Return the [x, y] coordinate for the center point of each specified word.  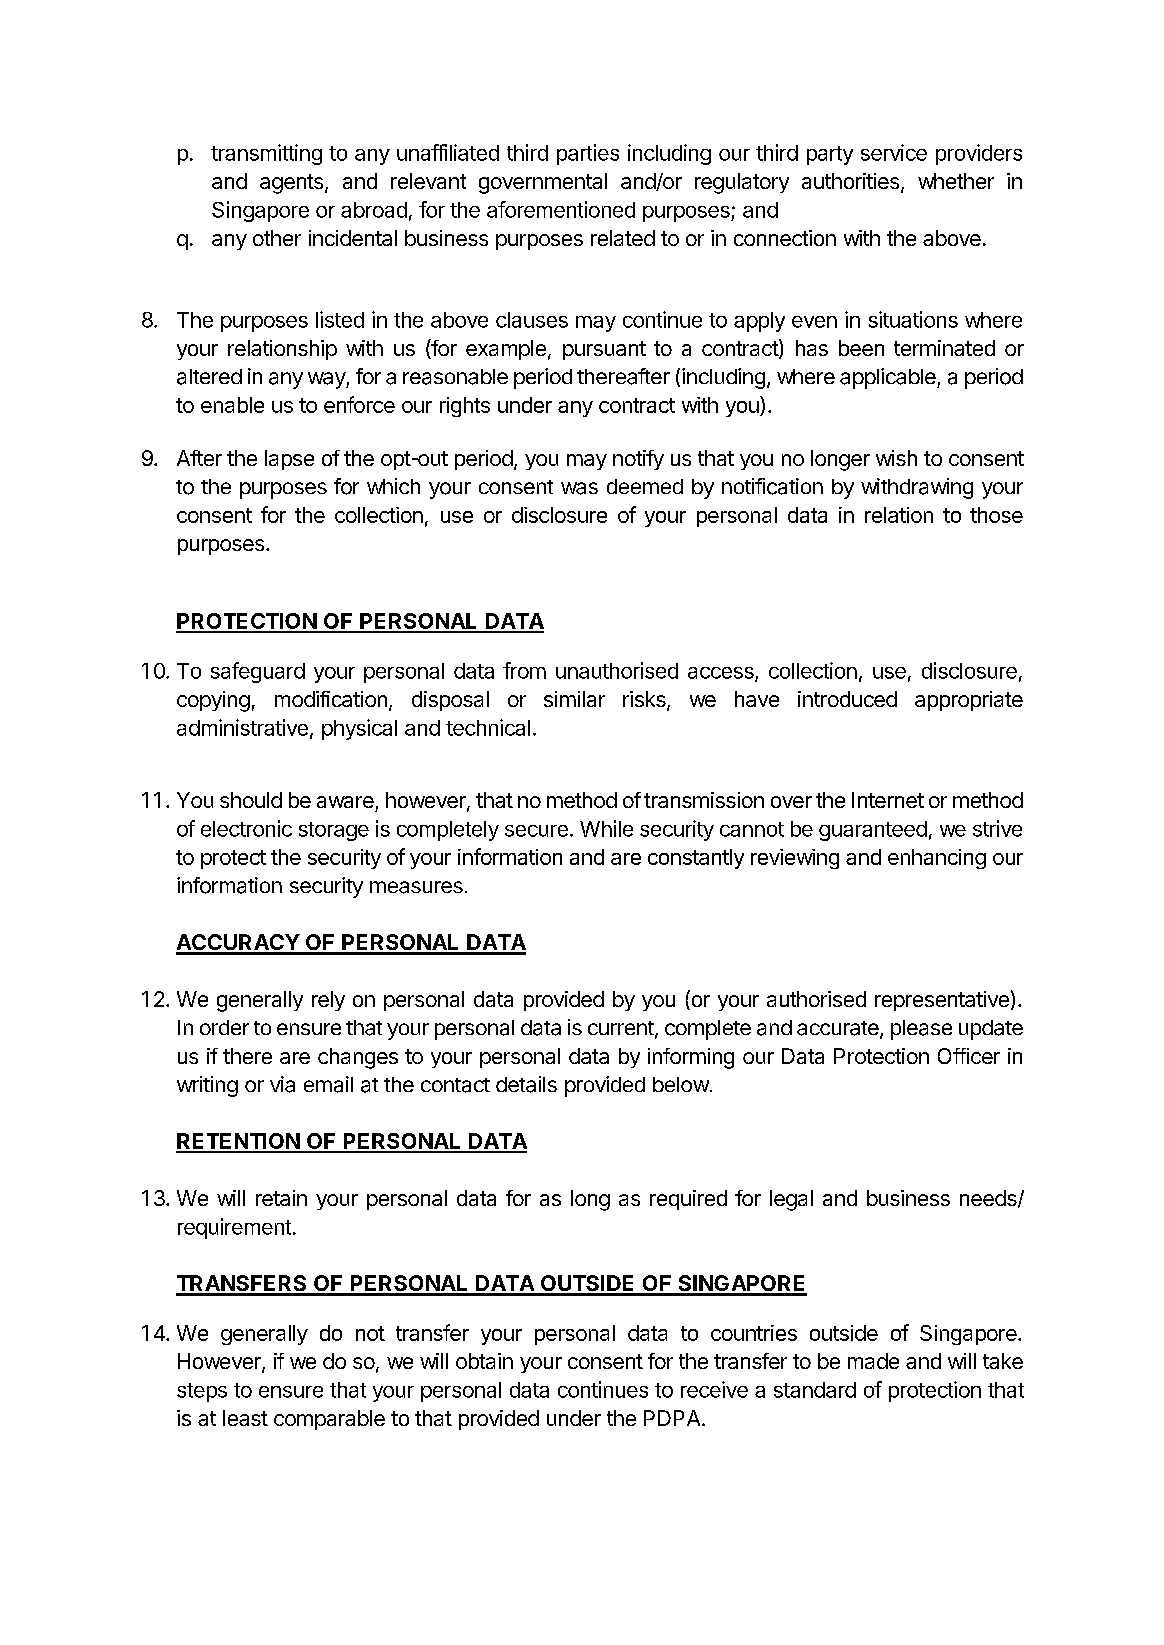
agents [291, 184]
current [621, 1028]
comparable [329, 1420]
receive [714, 1389]
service [894, 152]
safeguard [258, 672]
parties [588, 154]
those [996, 515]
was [579, 488]
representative [942, 1001]
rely [328, 1001]
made [873, 1361]
